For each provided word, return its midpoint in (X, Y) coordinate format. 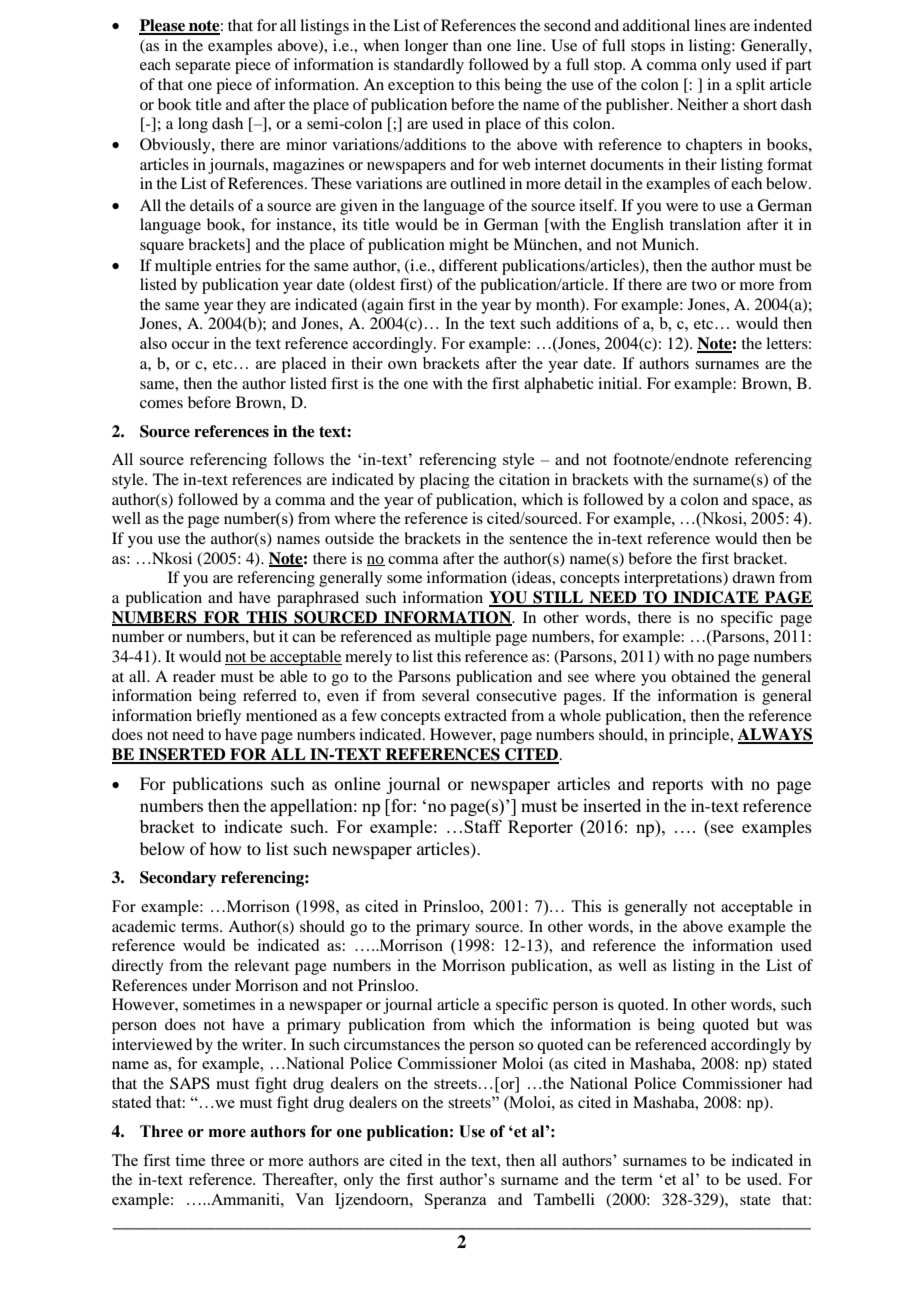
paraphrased (318, 599)
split (750, 86)
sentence (538, 539)
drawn (753, 577)
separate (203, 67)
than (467, 45)
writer (263, 1044)
